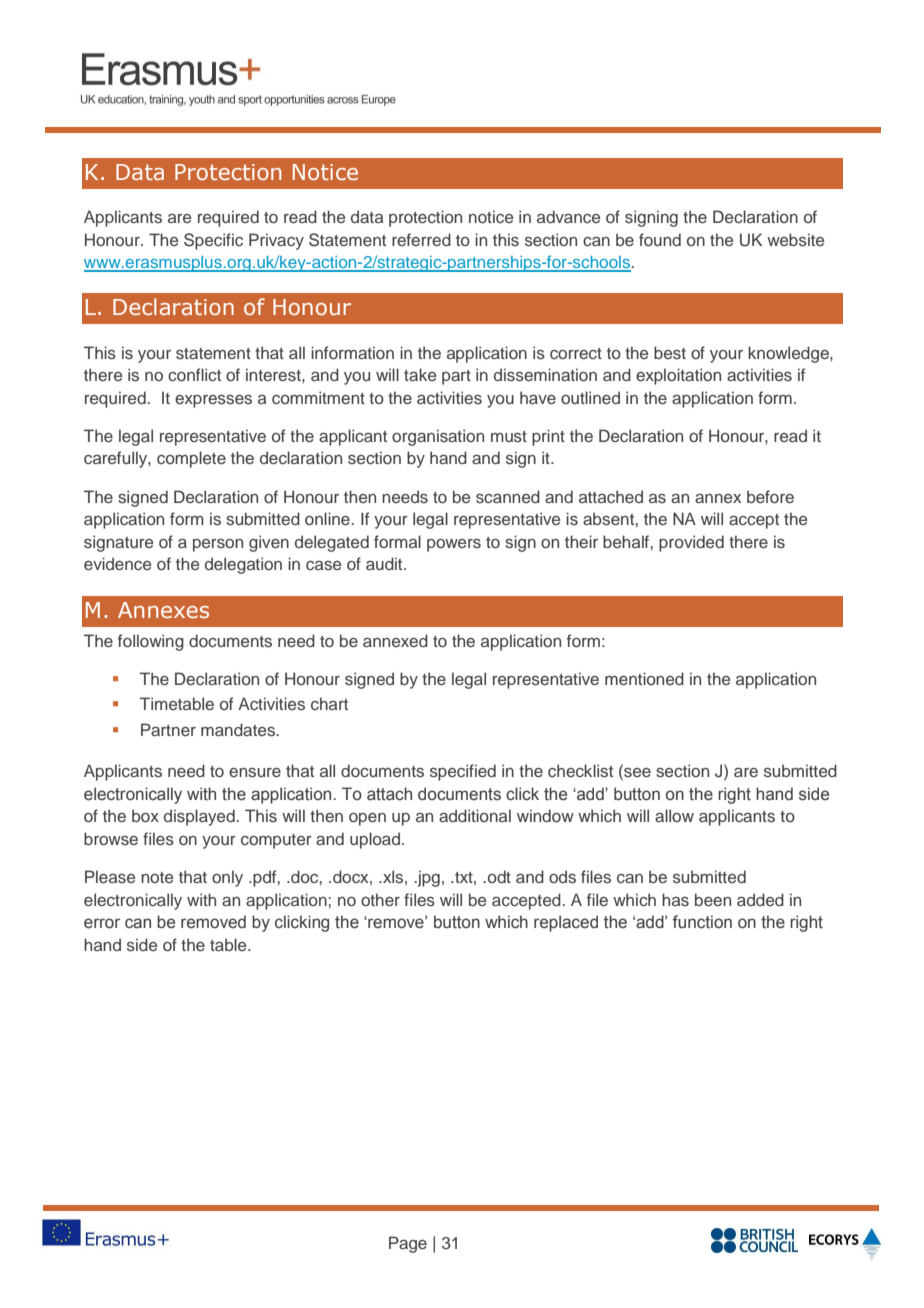 Image resolution: width=924 pixels, height=1308 pixels. I want to click on Specific, so click(213, 241).
